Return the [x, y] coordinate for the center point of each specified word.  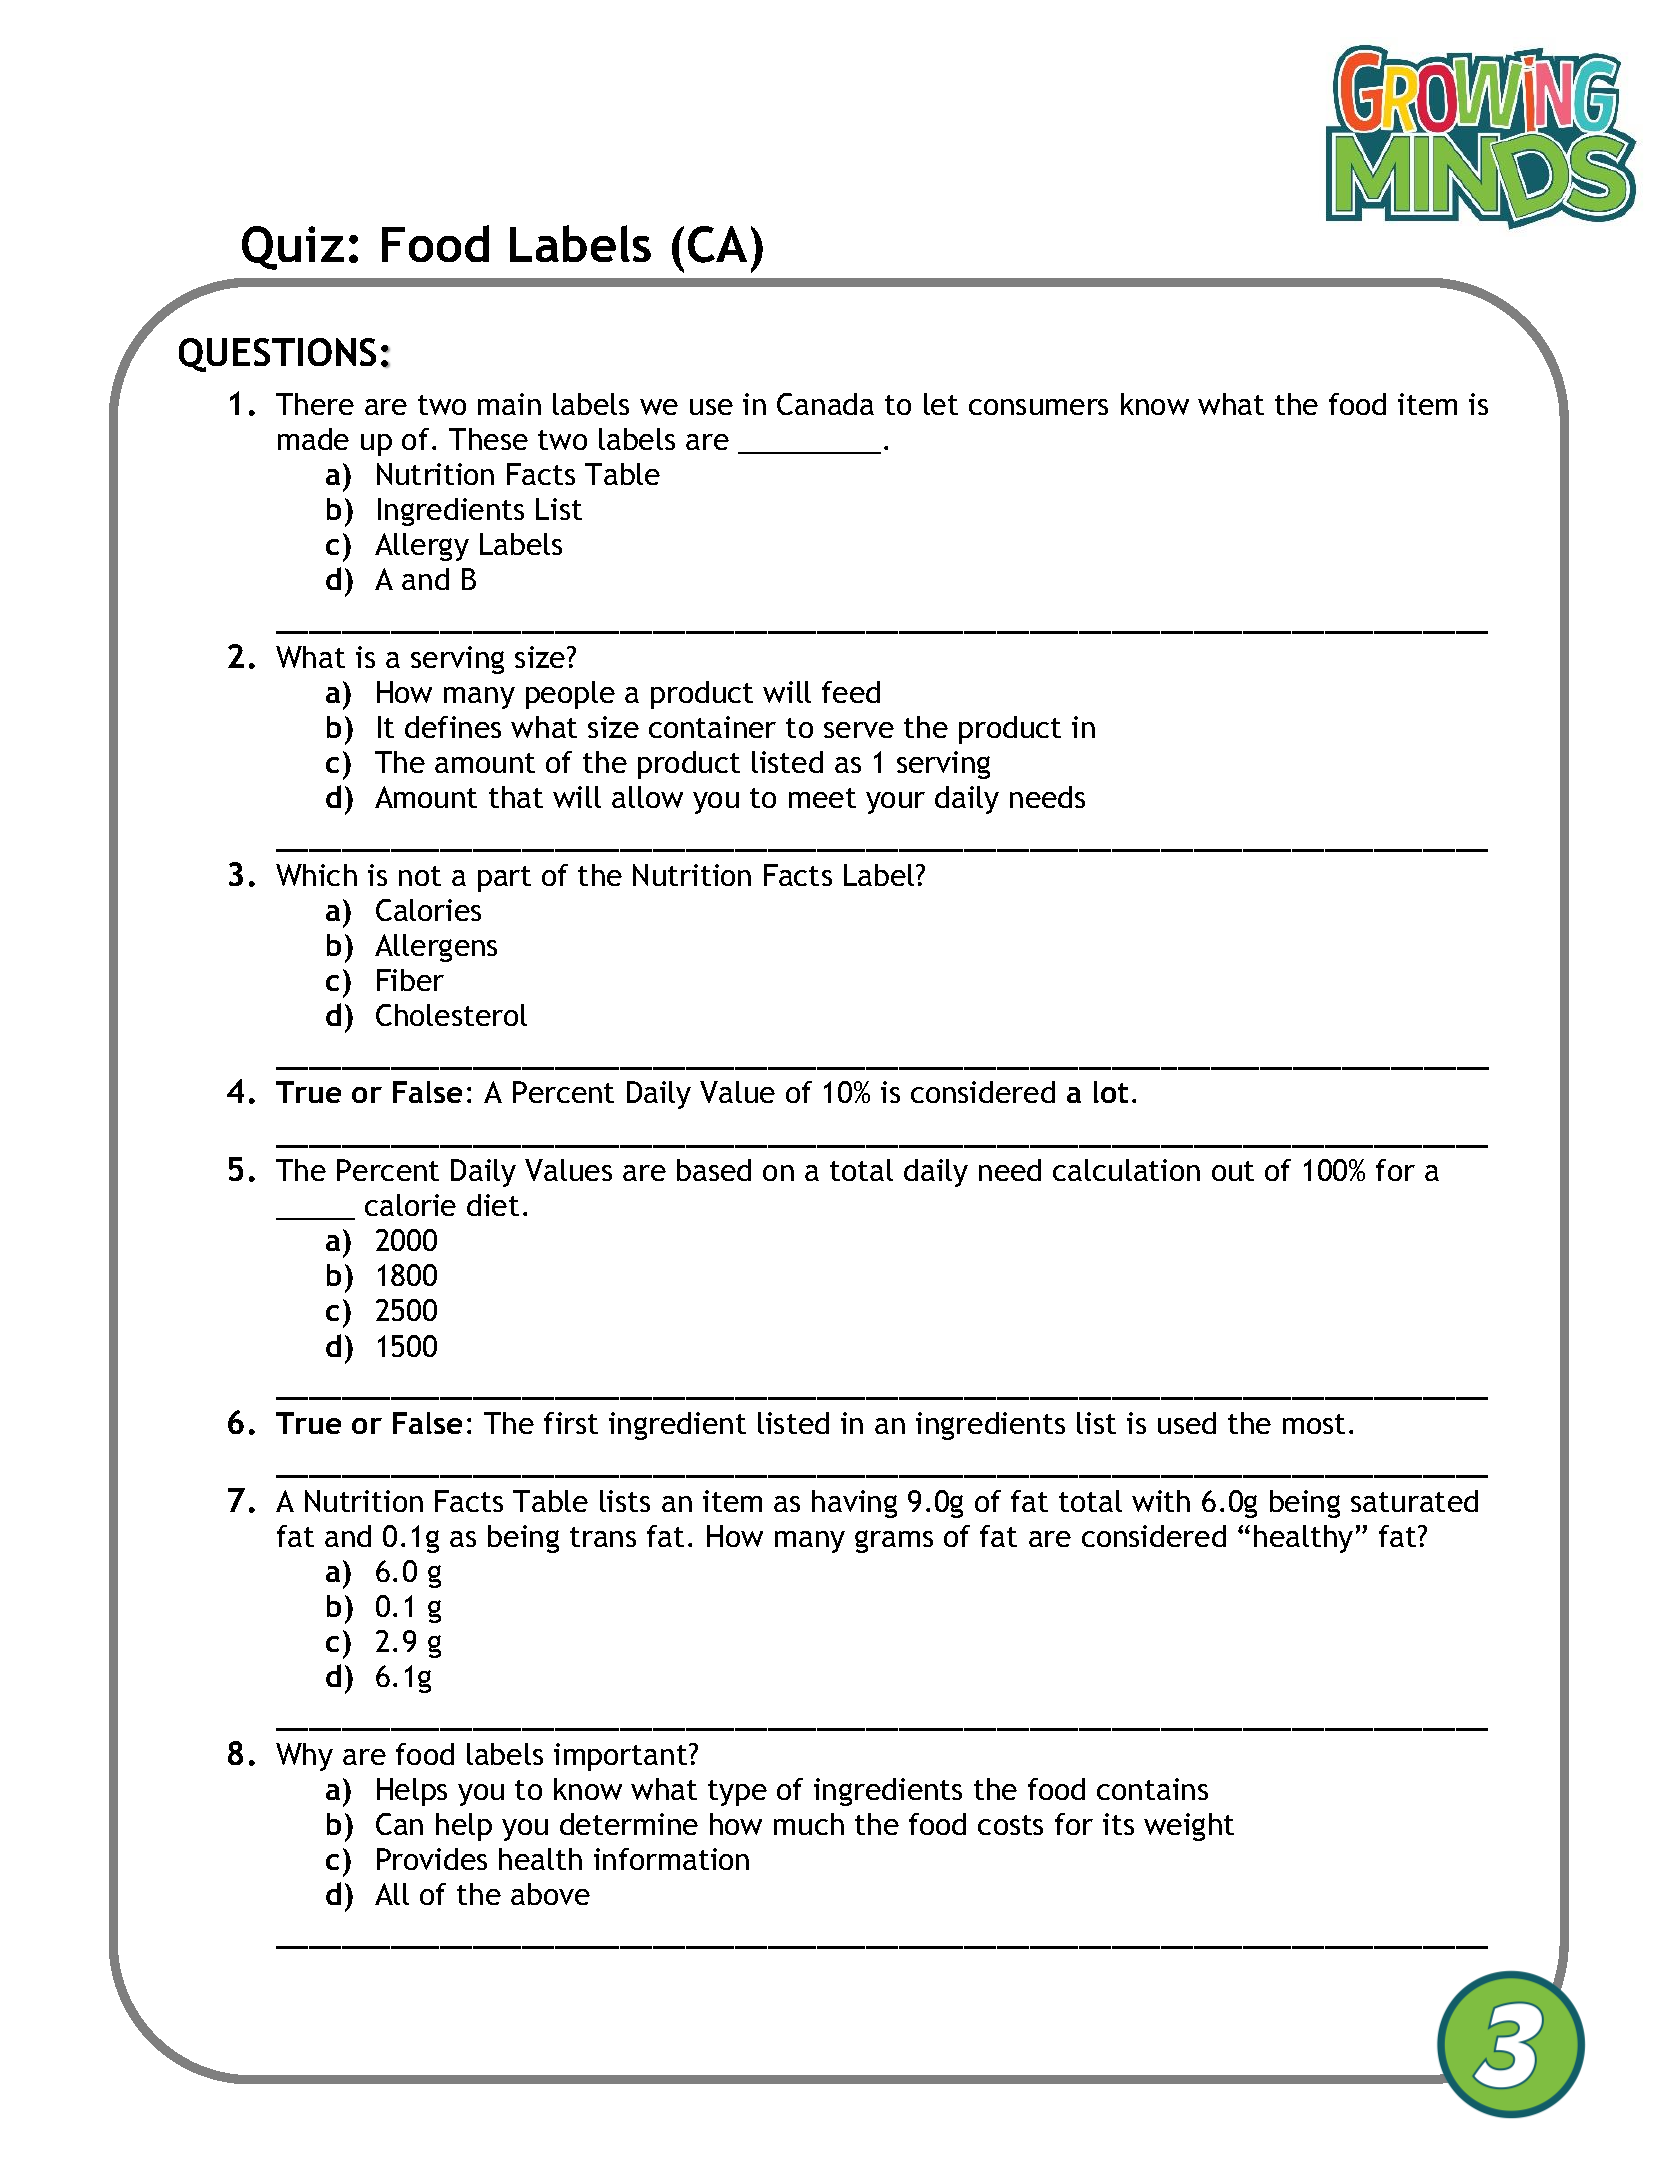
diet [493, 1205]
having [854, 1504]
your [895, 803]
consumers [1038, 407]
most [1314, 1424]
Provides [432, 1859]
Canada [825, 404]
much [809, 1824]
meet [822, 798]
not [420, 876]
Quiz [293, 248]
